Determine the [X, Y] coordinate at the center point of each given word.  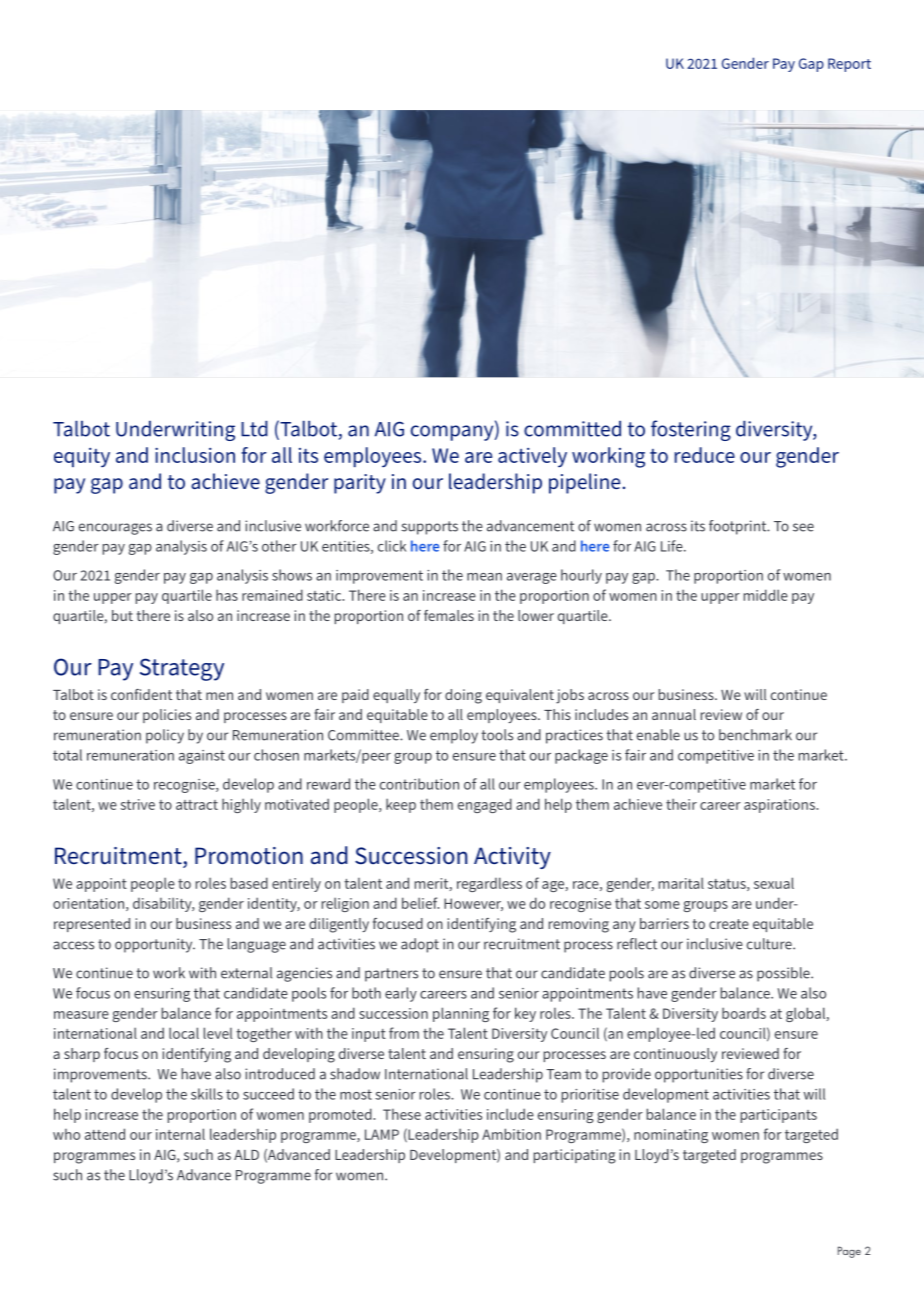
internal [180, 1134]
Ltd [254, 428]
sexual [774, 883]
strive [137, 804]
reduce [705, 455]
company [453, 433]
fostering [691, 430]
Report [849, 65]
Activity [512, 858]
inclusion [195, 455]
